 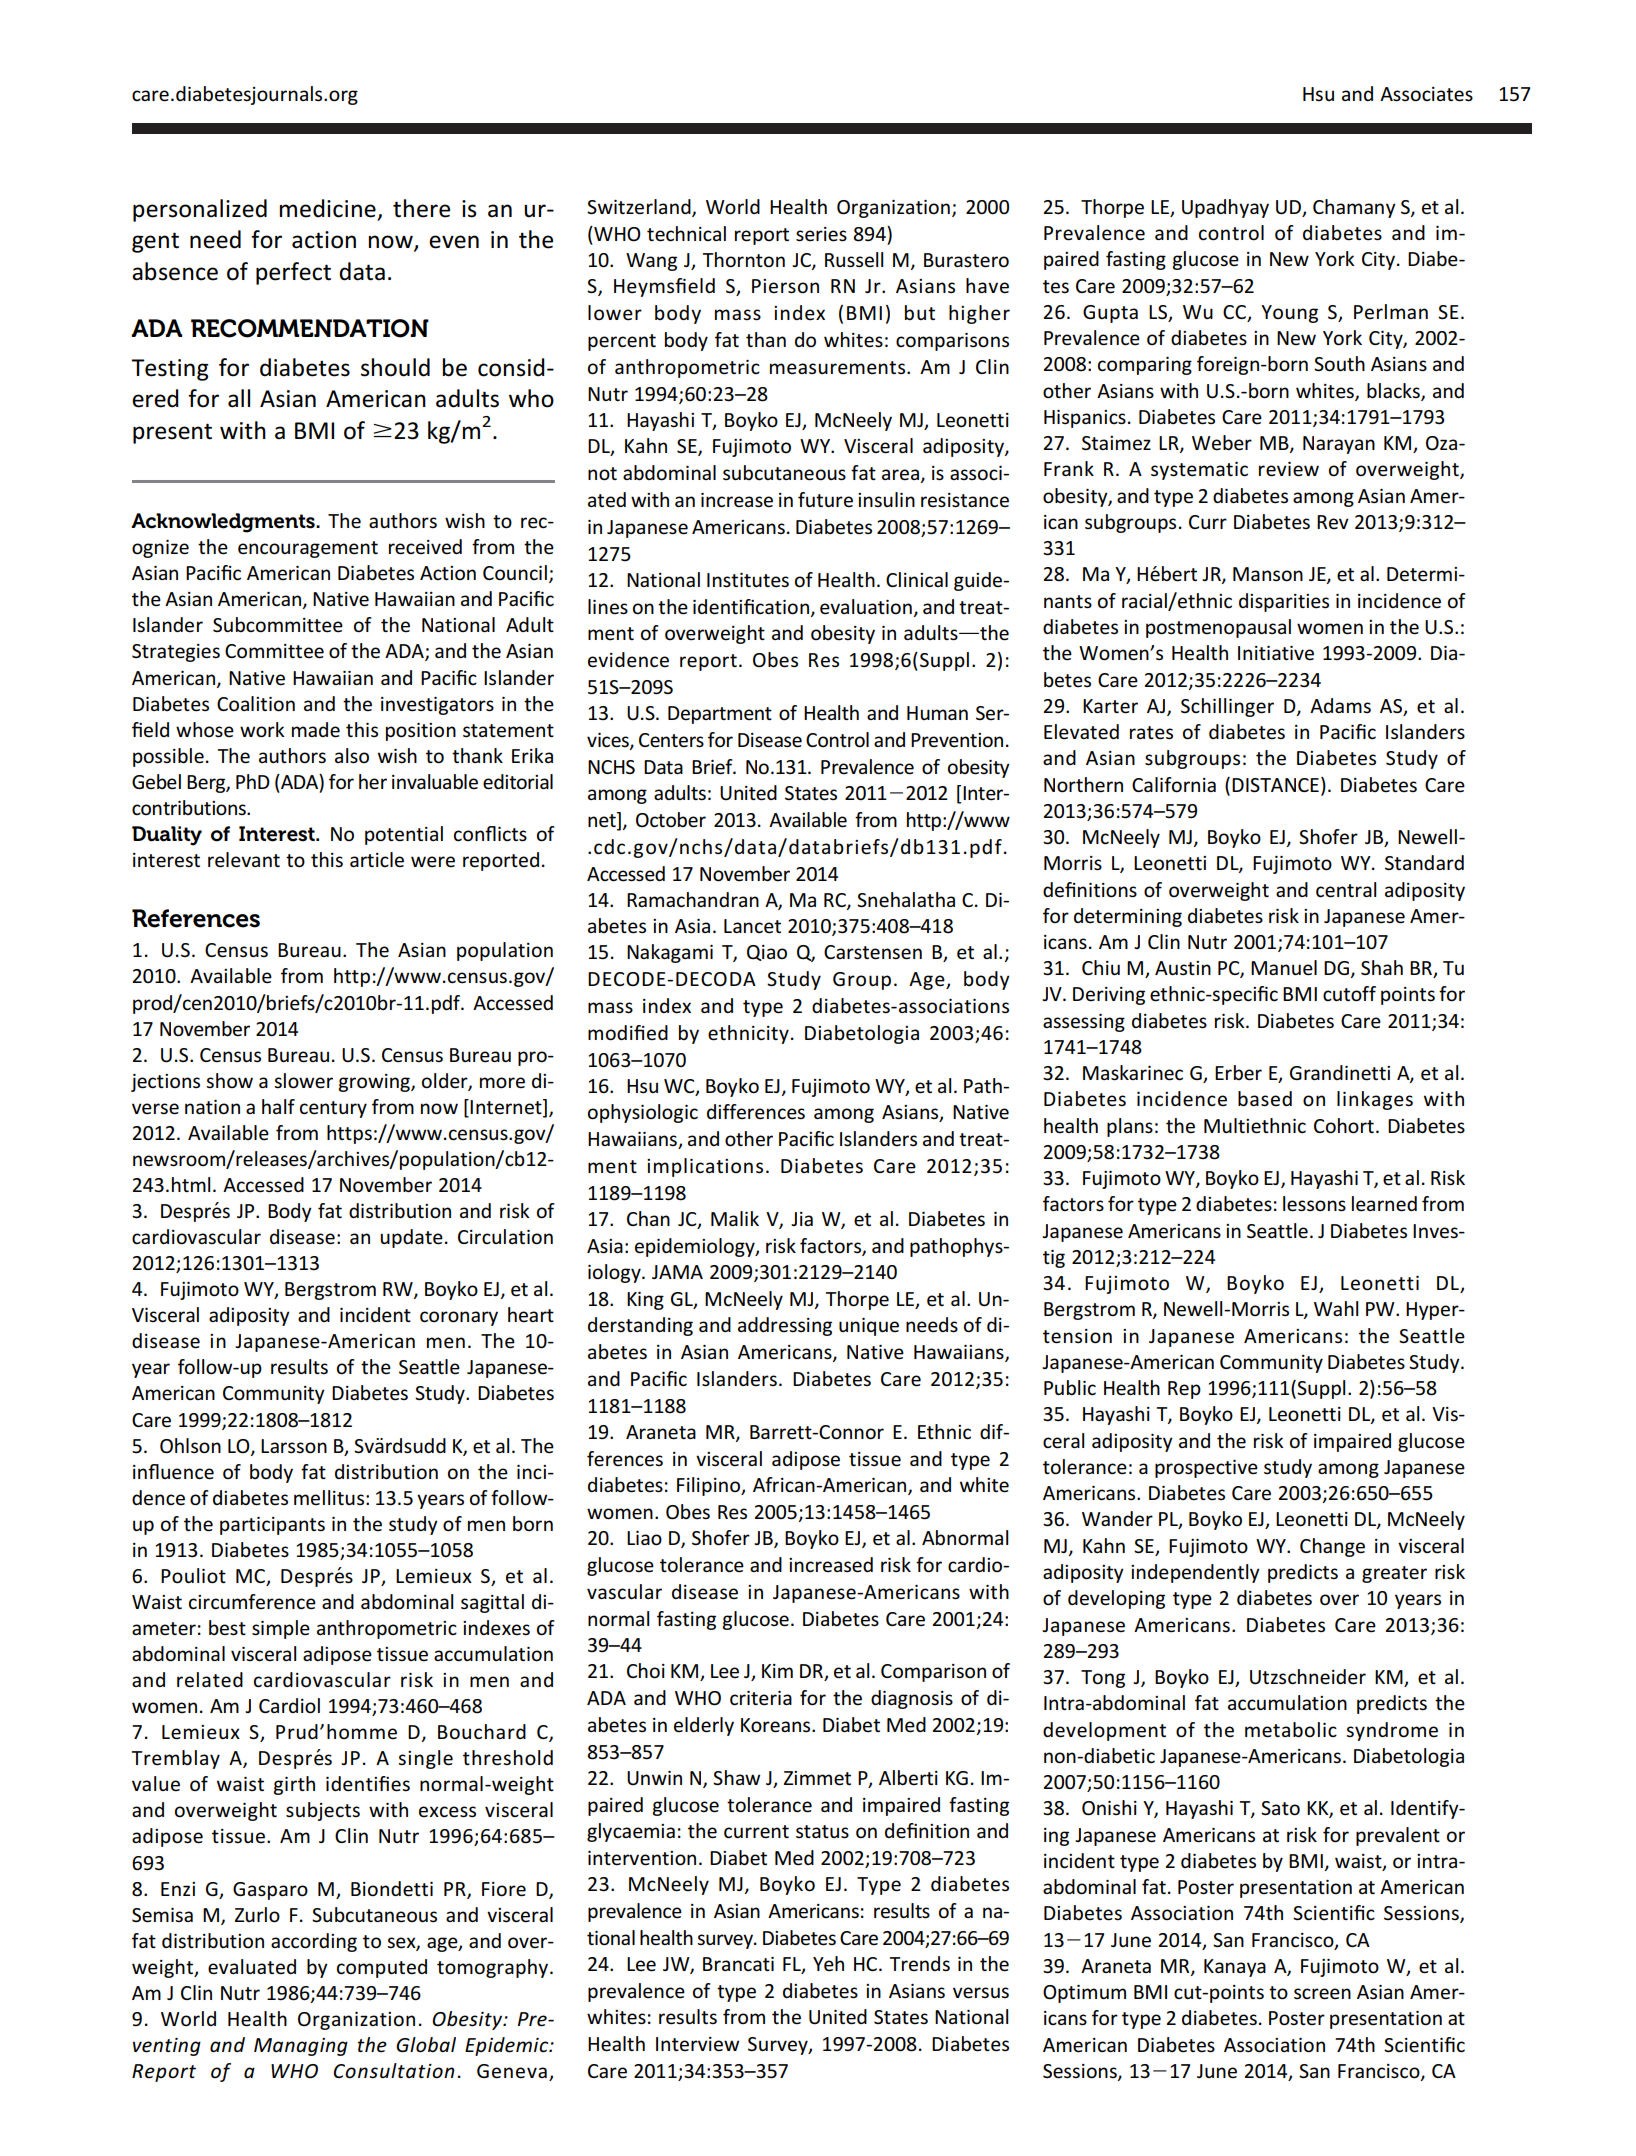 What do you see at coordinates (1265, 1099) in the screenshot?
I see `based` at bounding box center [1265, 1099].
